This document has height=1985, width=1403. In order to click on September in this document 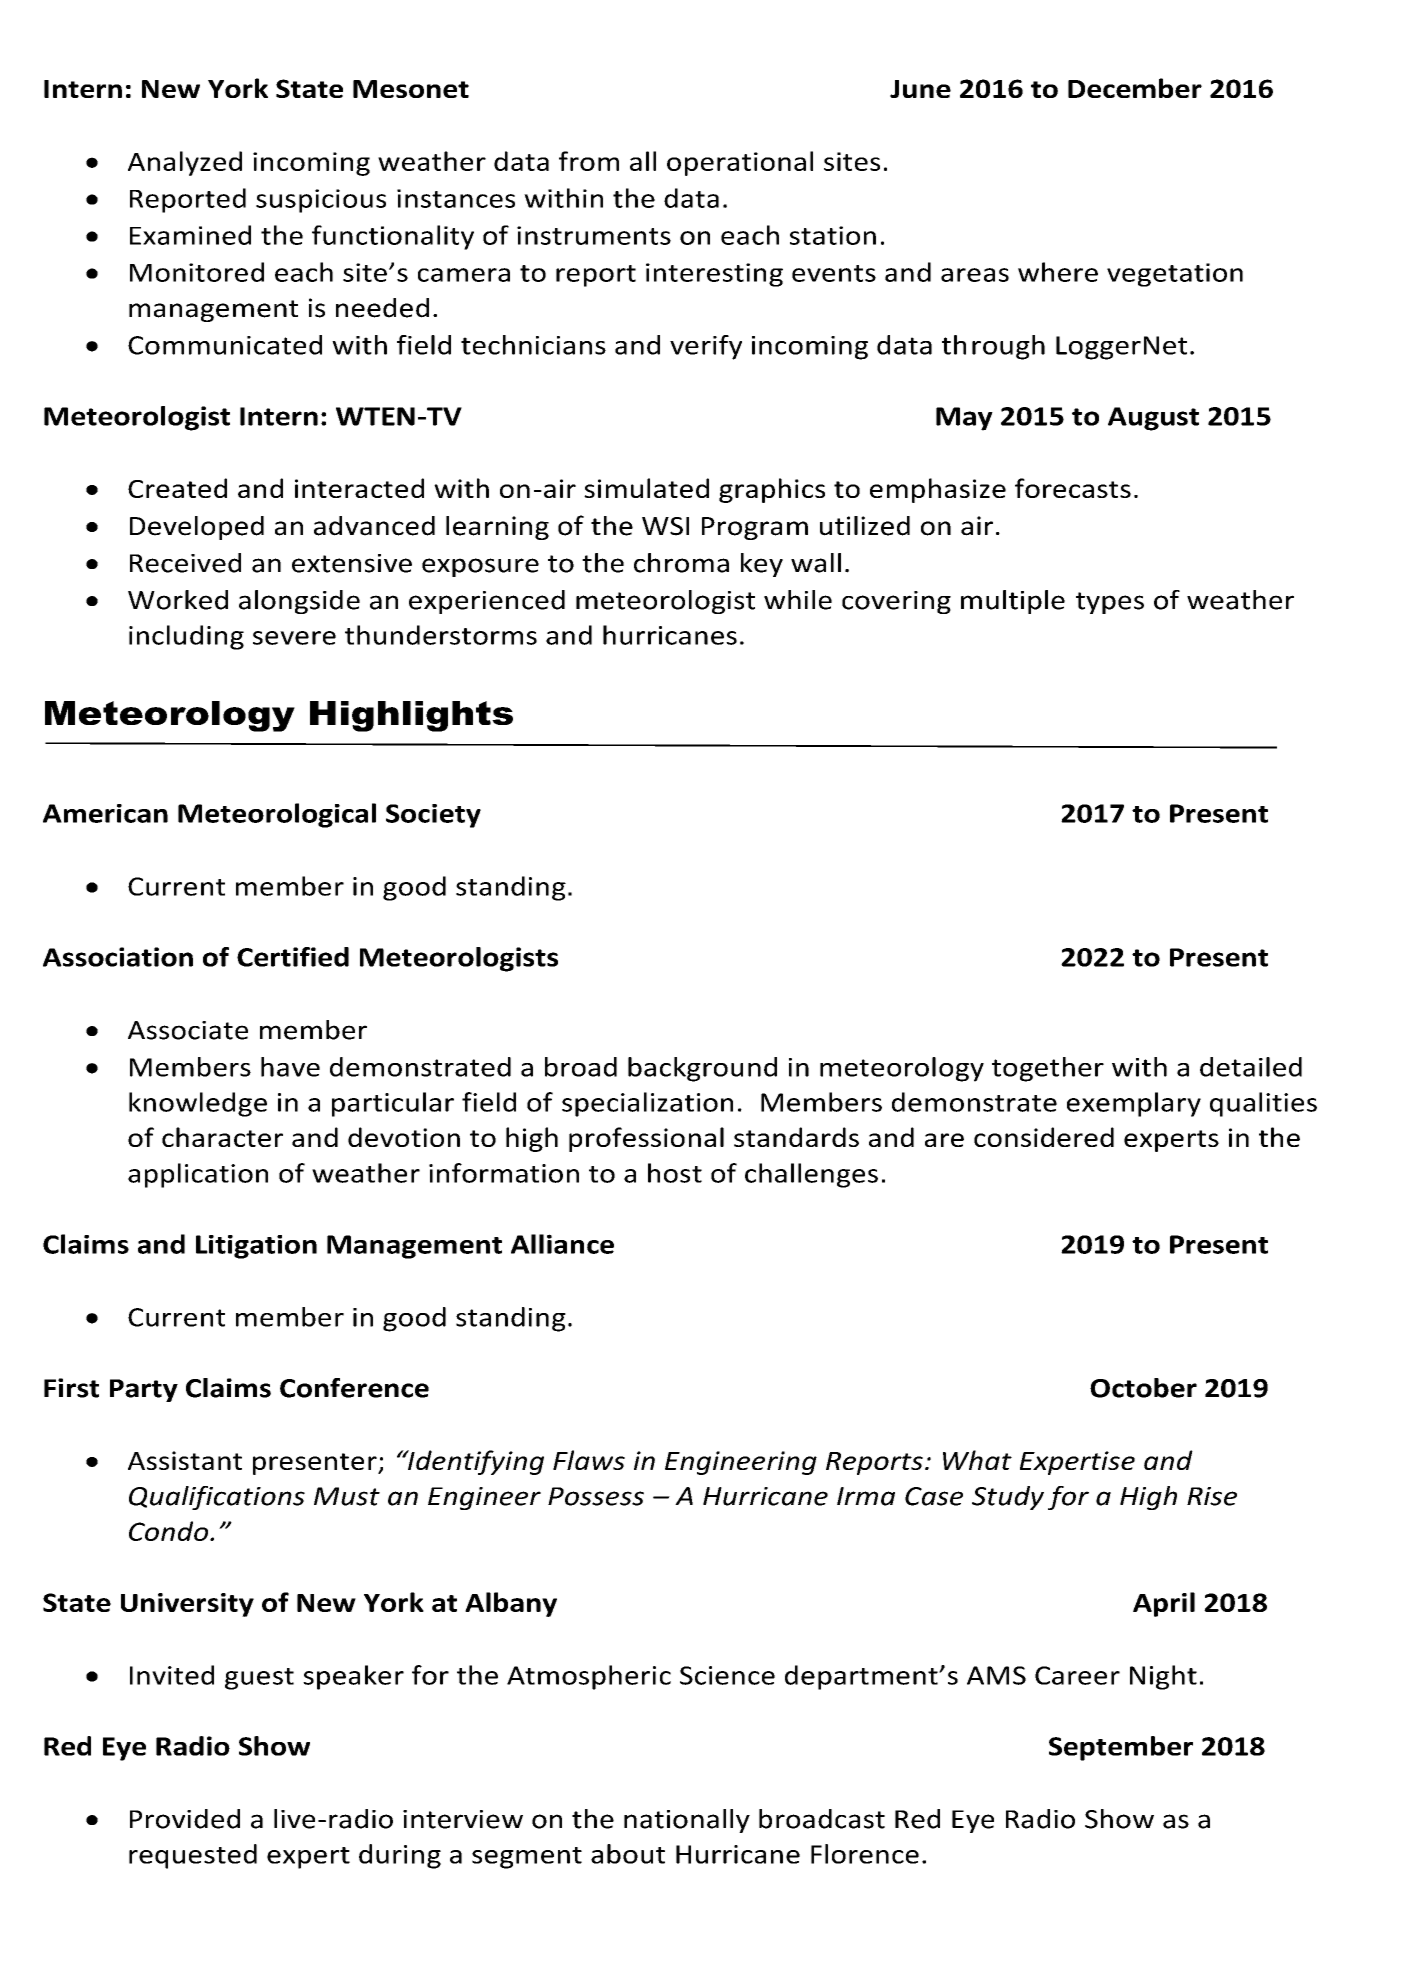, I will do `click(1121, 1748)`.
